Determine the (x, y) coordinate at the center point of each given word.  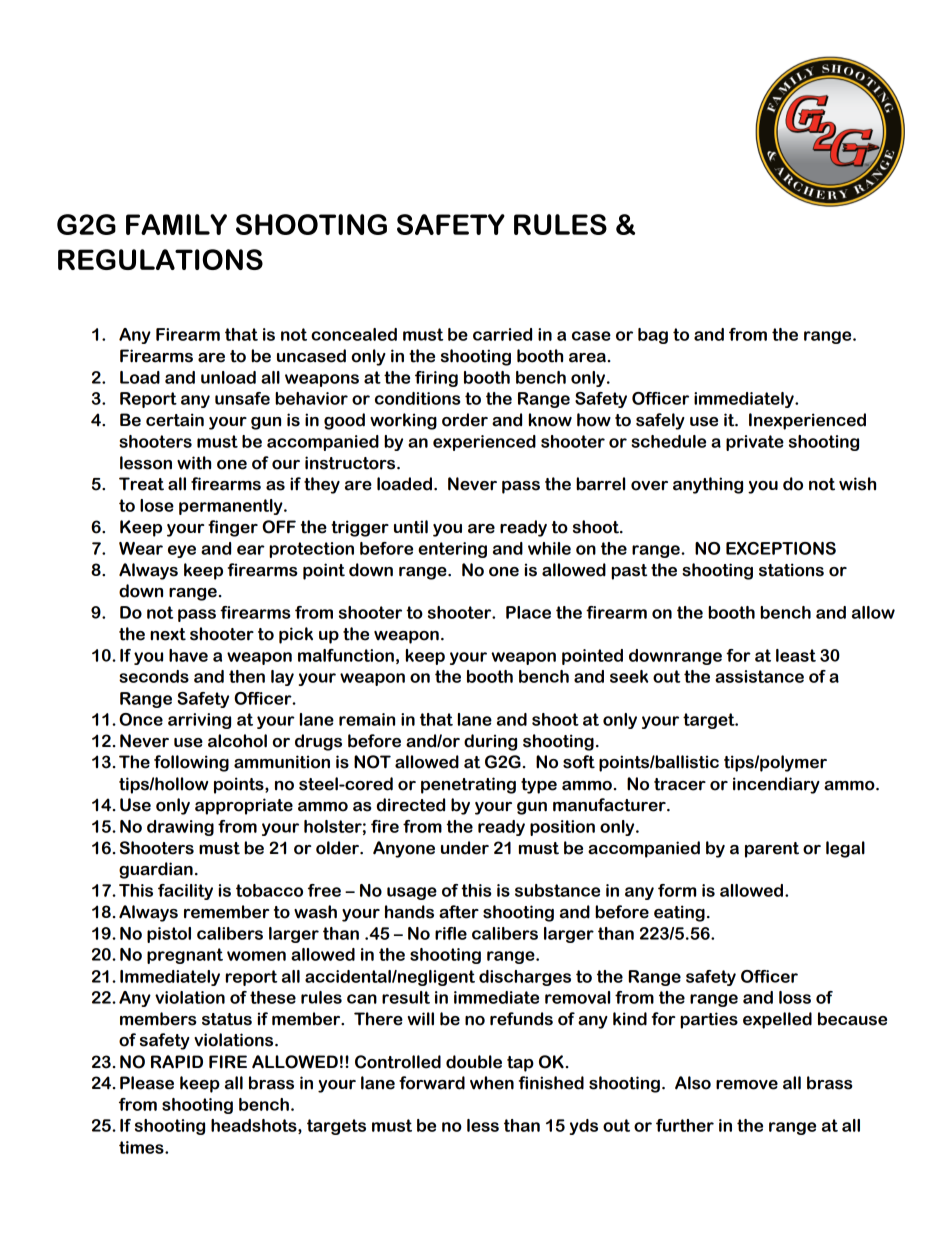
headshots (255, 1126)
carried (502, 334)
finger (233, 528)
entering (452, 550)
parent (772, 850)
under (465, 848)
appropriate (244, 806)
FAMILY (176, 224)
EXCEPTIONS (781, 548)
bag (653, 336)
